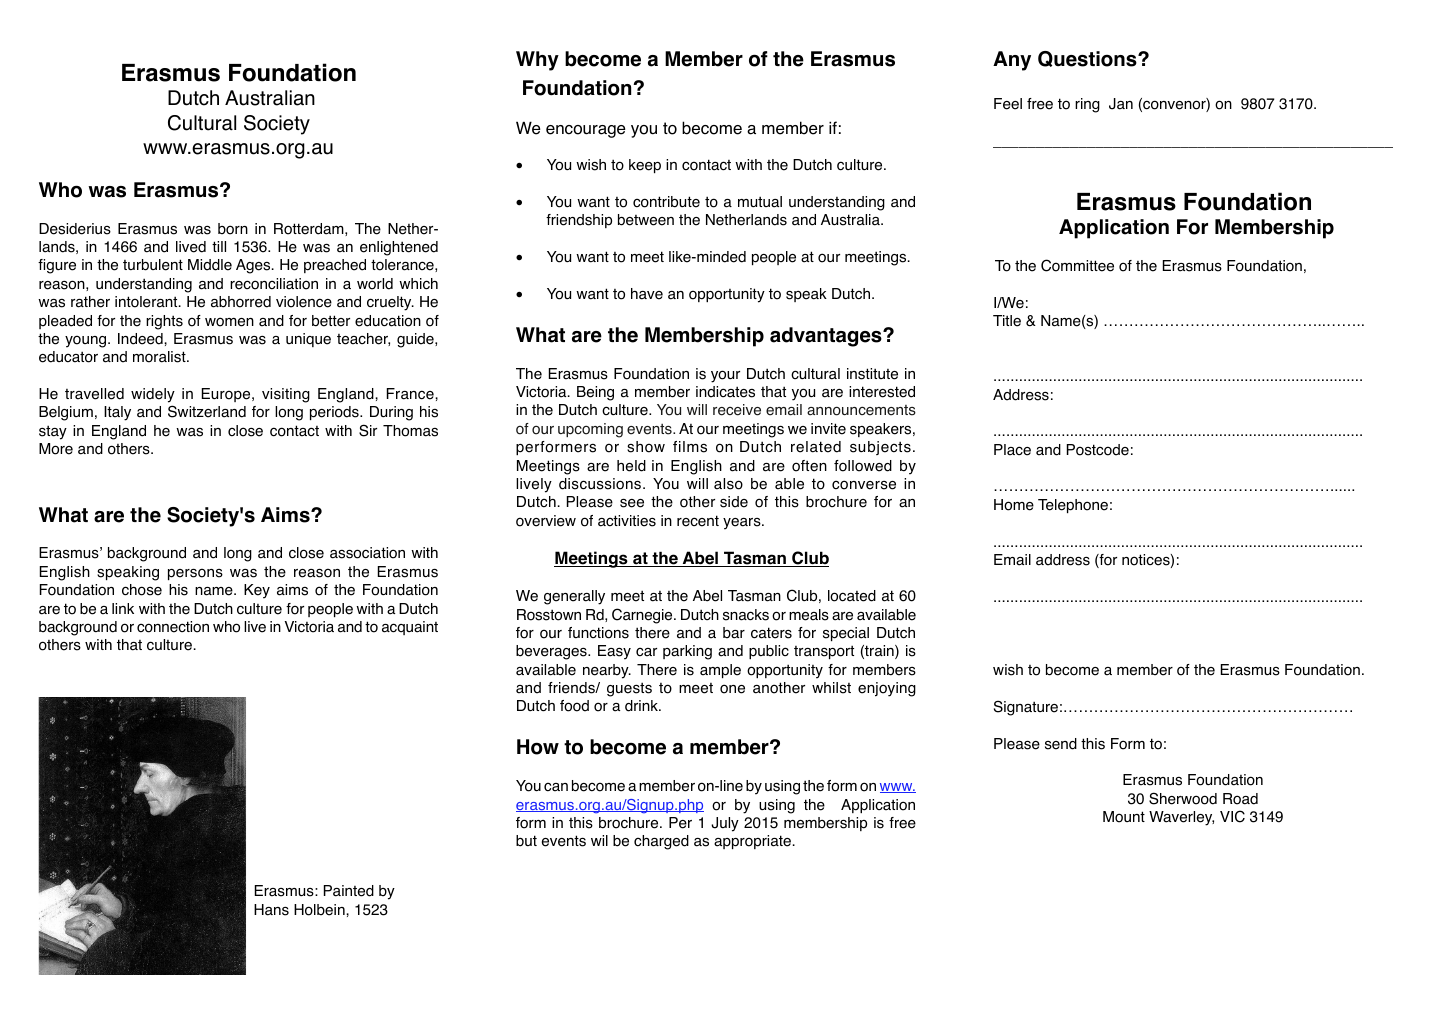 Image resolution: width=1432 pixels, height=1013 pixels. What do you see at coordinates (586, 131) in the screenshot?
I see `encourage` at bounding box center [586, 131].
